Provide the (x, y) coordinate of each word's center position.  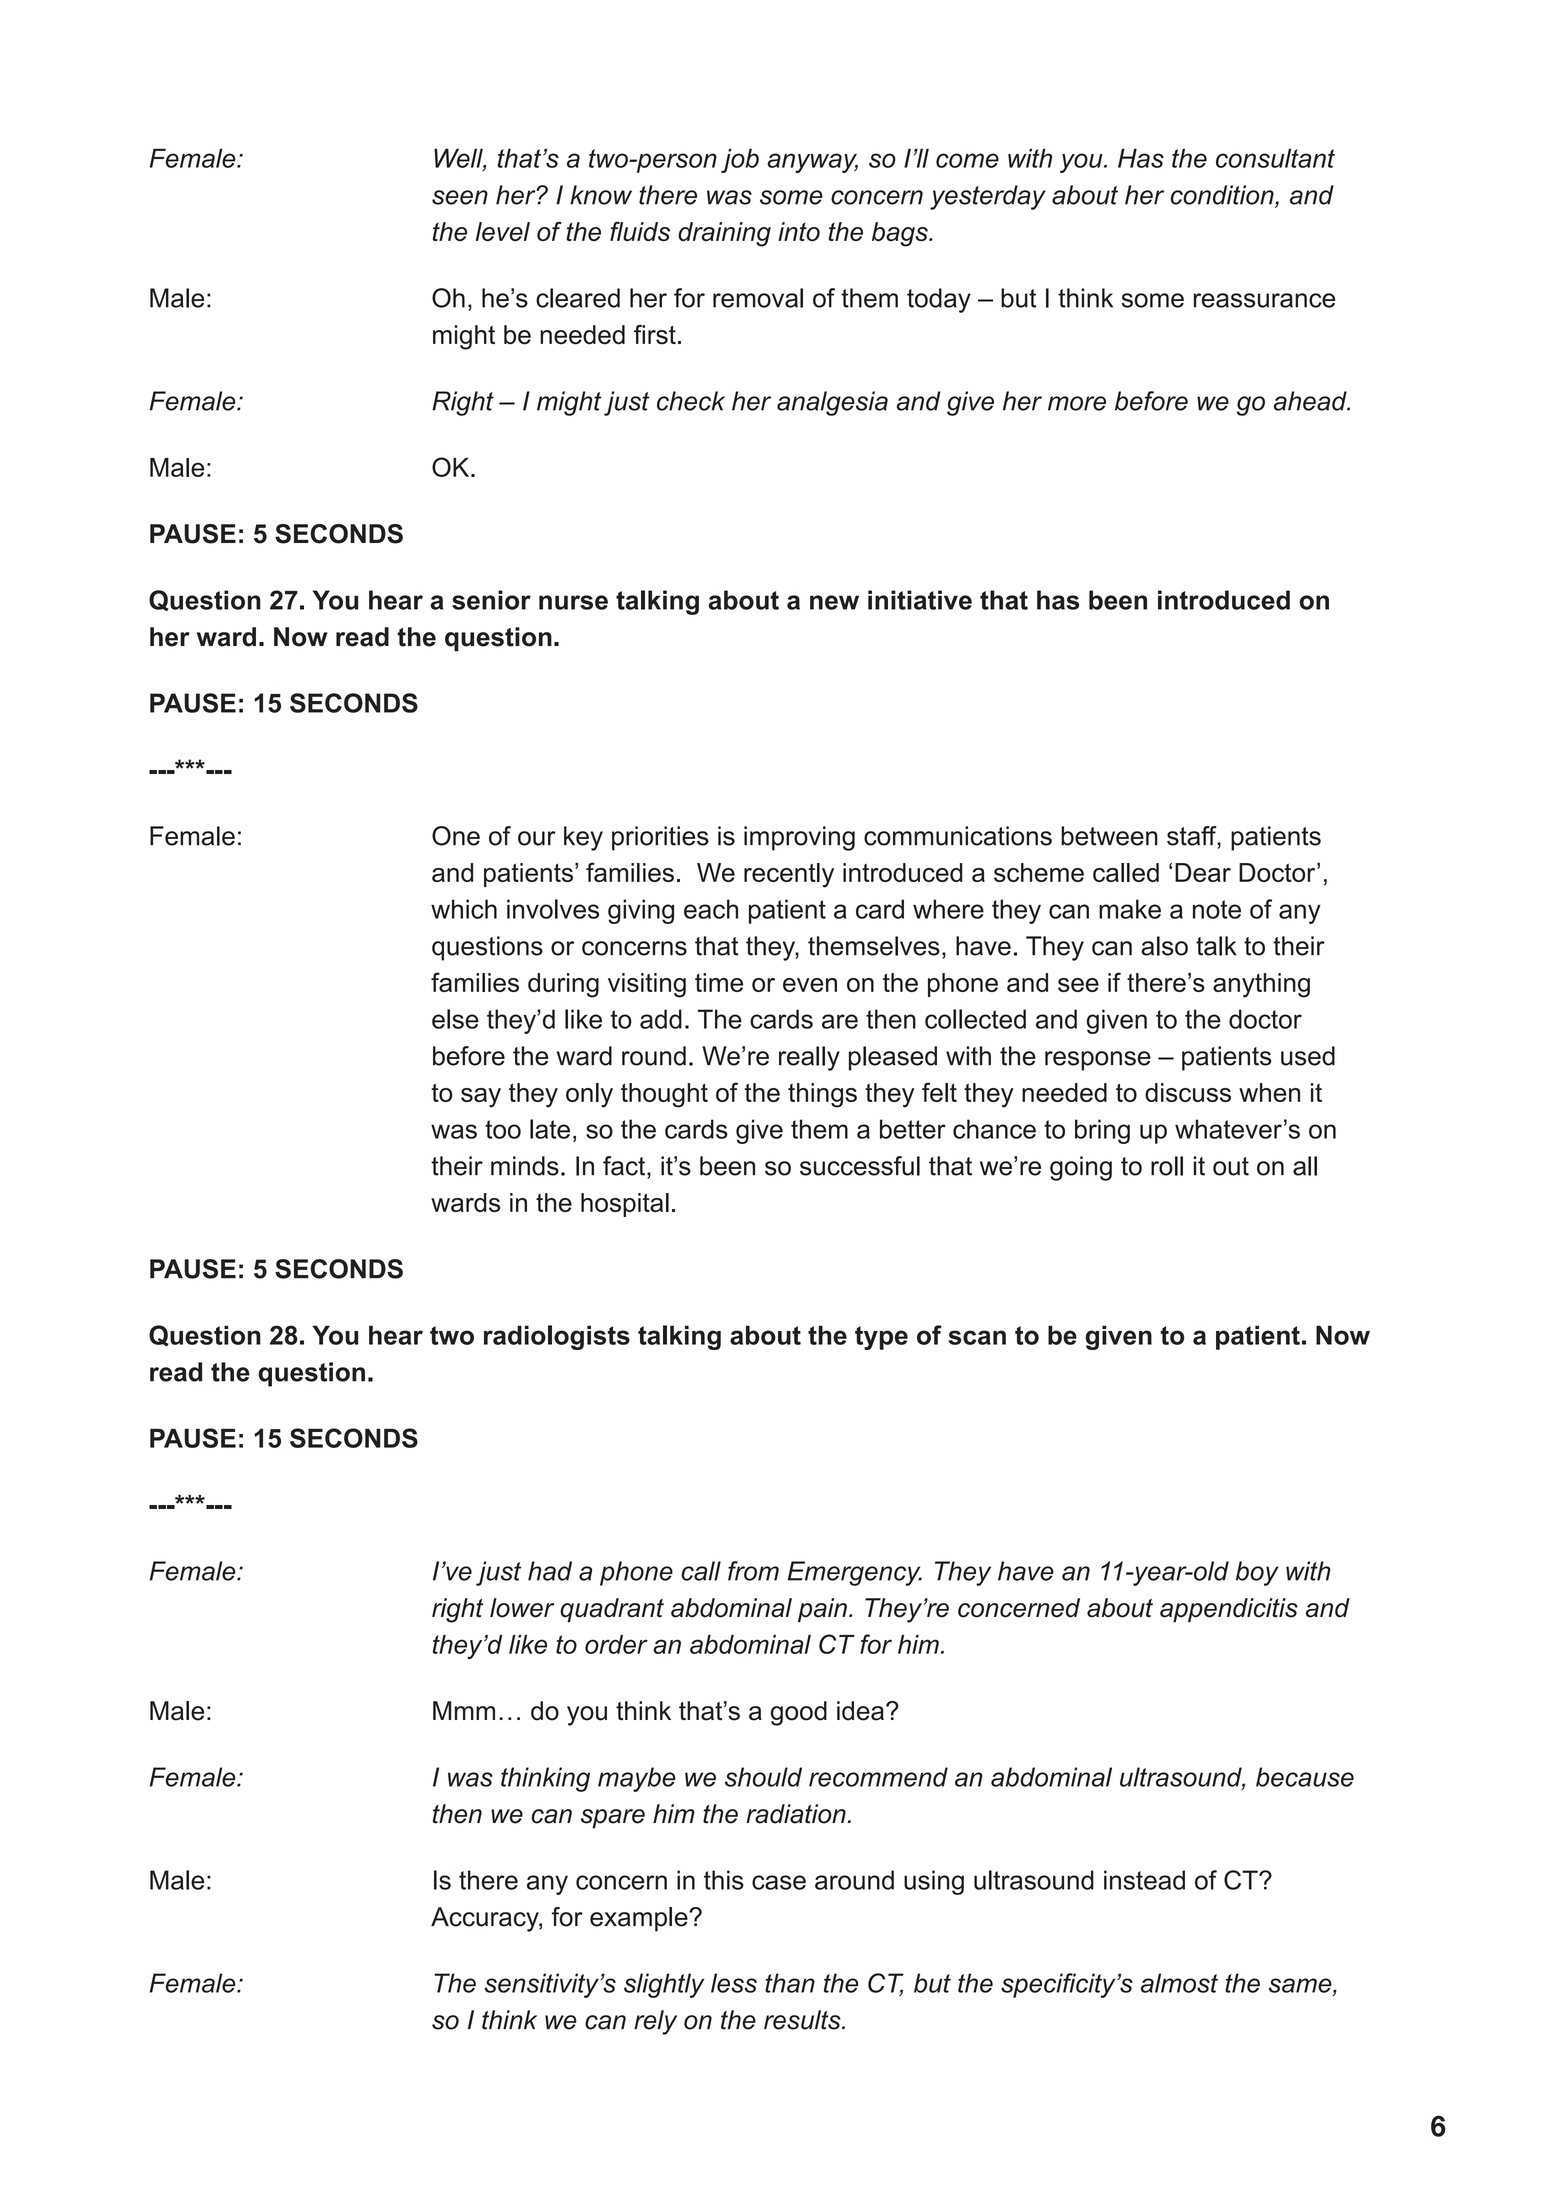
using (934, 1882)
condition (1223, 196)
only (589, 1095)
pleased (893, 1058)
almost (1179, 1983)
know (601, 195)
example (640, 1919)
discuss (1188, 1092)
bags (901, 234)
